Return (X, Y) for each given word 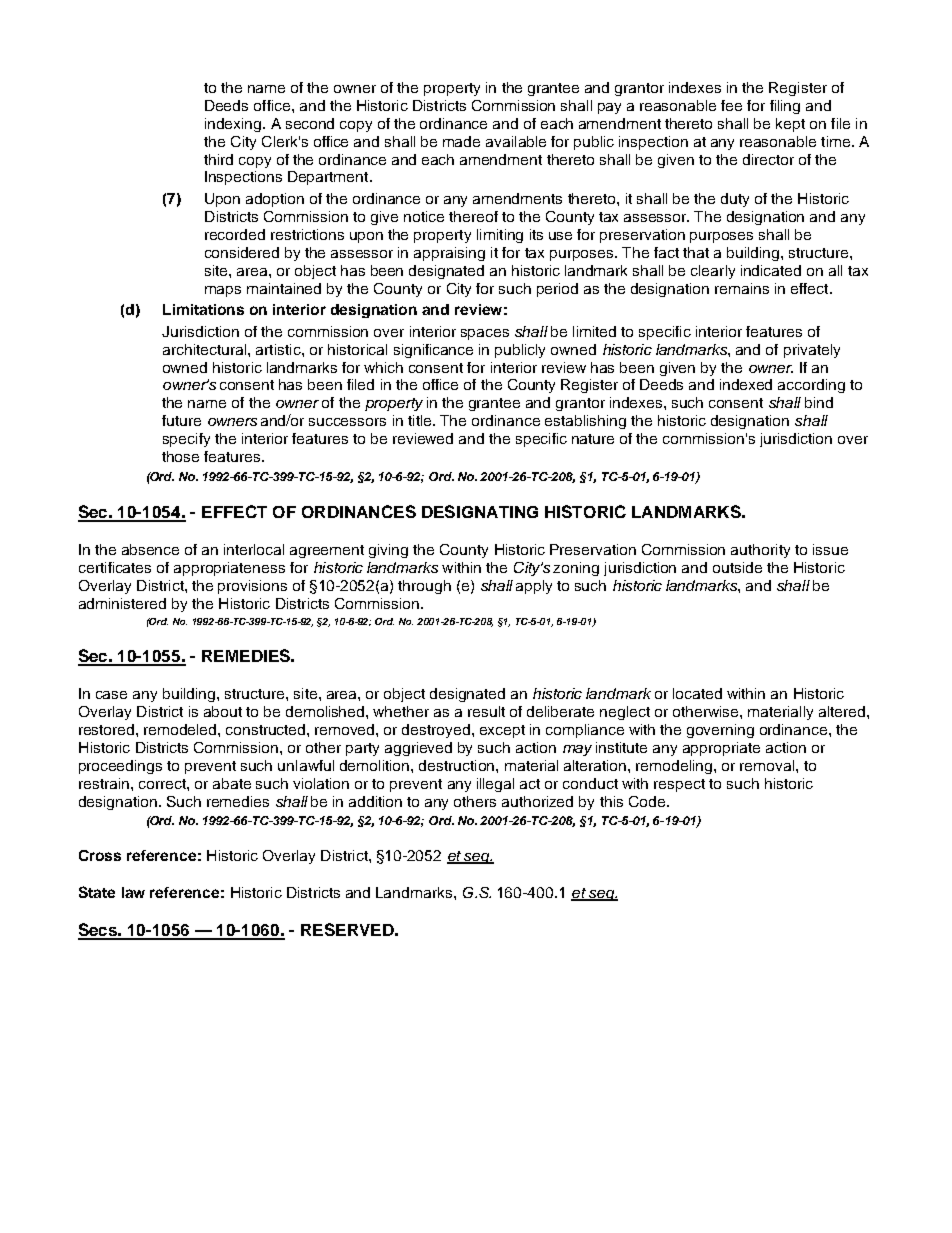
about (223, 711)
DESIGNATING (480, 511)
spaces (485, 334)
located (697, 693)
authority (760, 551)
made (461, 141)
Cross (100, 855)
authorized (537, 801)
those (180, 456)
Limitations (203, 309)
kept (790, 125)
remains (742, 288)
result (486, 711)
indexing (234, 125)
